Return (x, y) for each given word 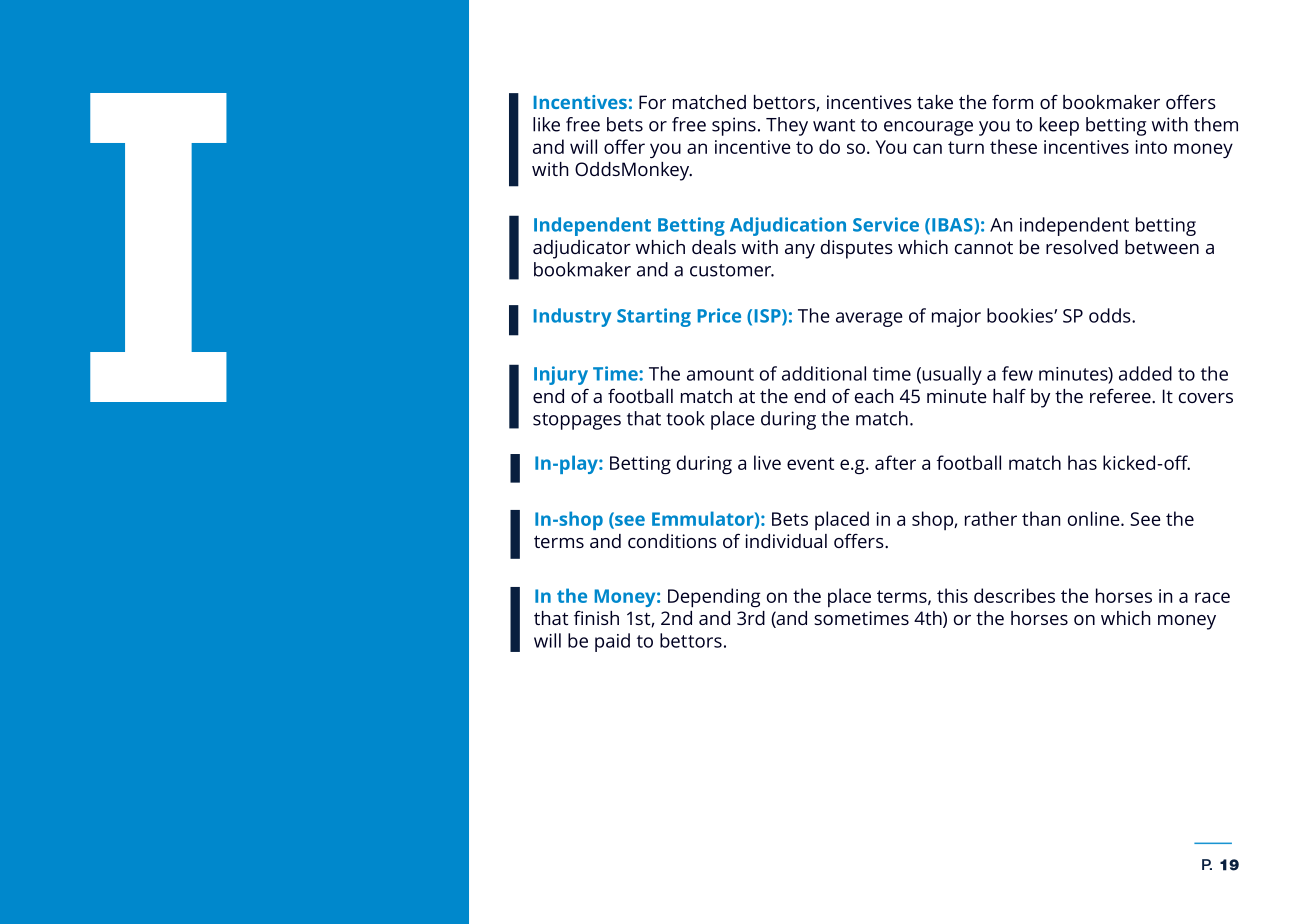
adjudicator (582, 249)
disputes (857, 249)
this (952, 595)
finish (596, 618)
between (1162, 247)
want (834, 125)
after (895, 462)
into (1151, 147)
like (546, 124)
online (1095, 518)
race (1212, 597)
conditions (672, 541)
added (1145, 373)
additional (824, 373)
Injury (561, 375)
